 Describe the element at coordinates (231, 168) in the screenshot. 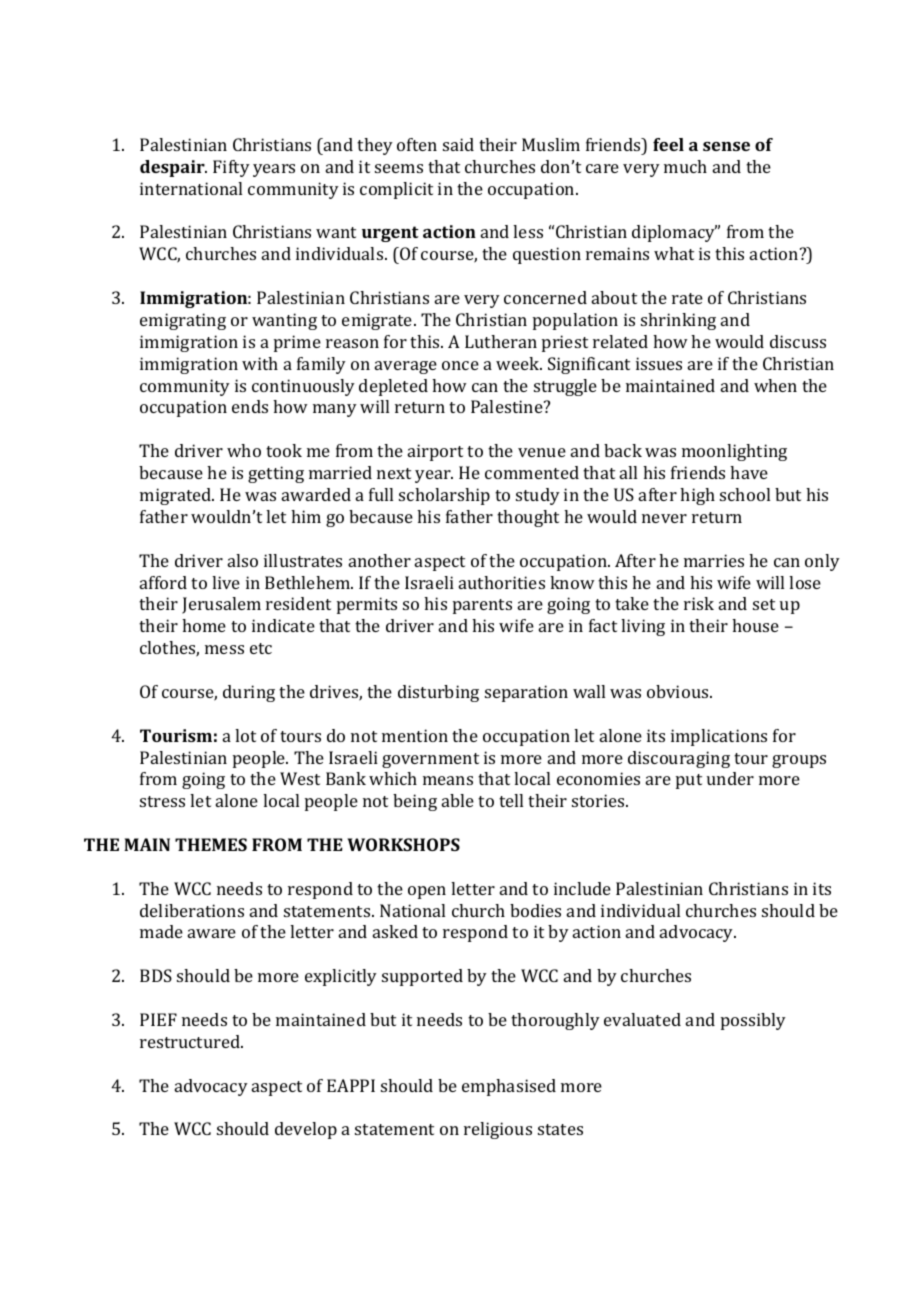

I see `Fifty` at that location.
